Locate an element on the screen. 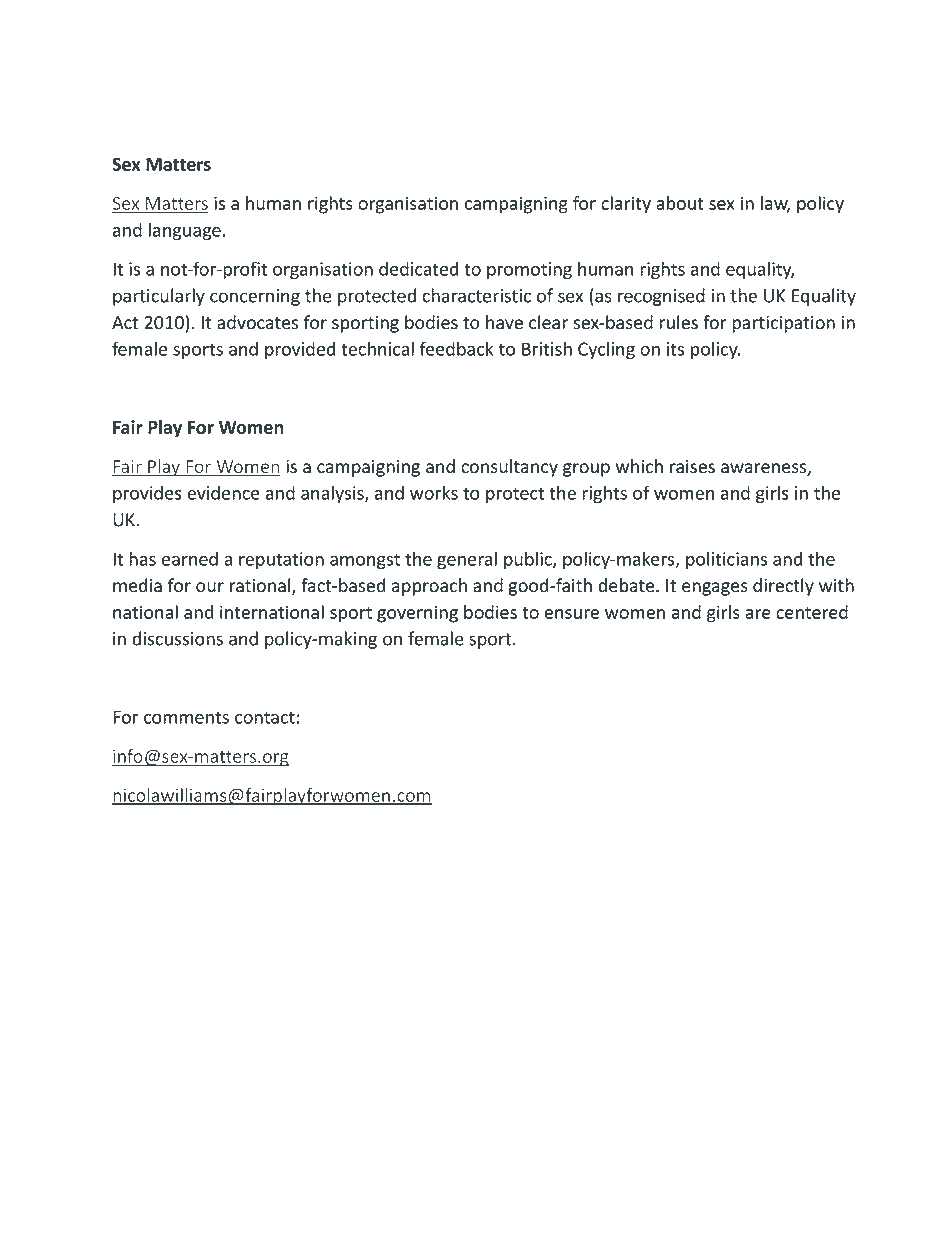 The image size is (952, 1233). earned is located at coordinates (190, 558).
